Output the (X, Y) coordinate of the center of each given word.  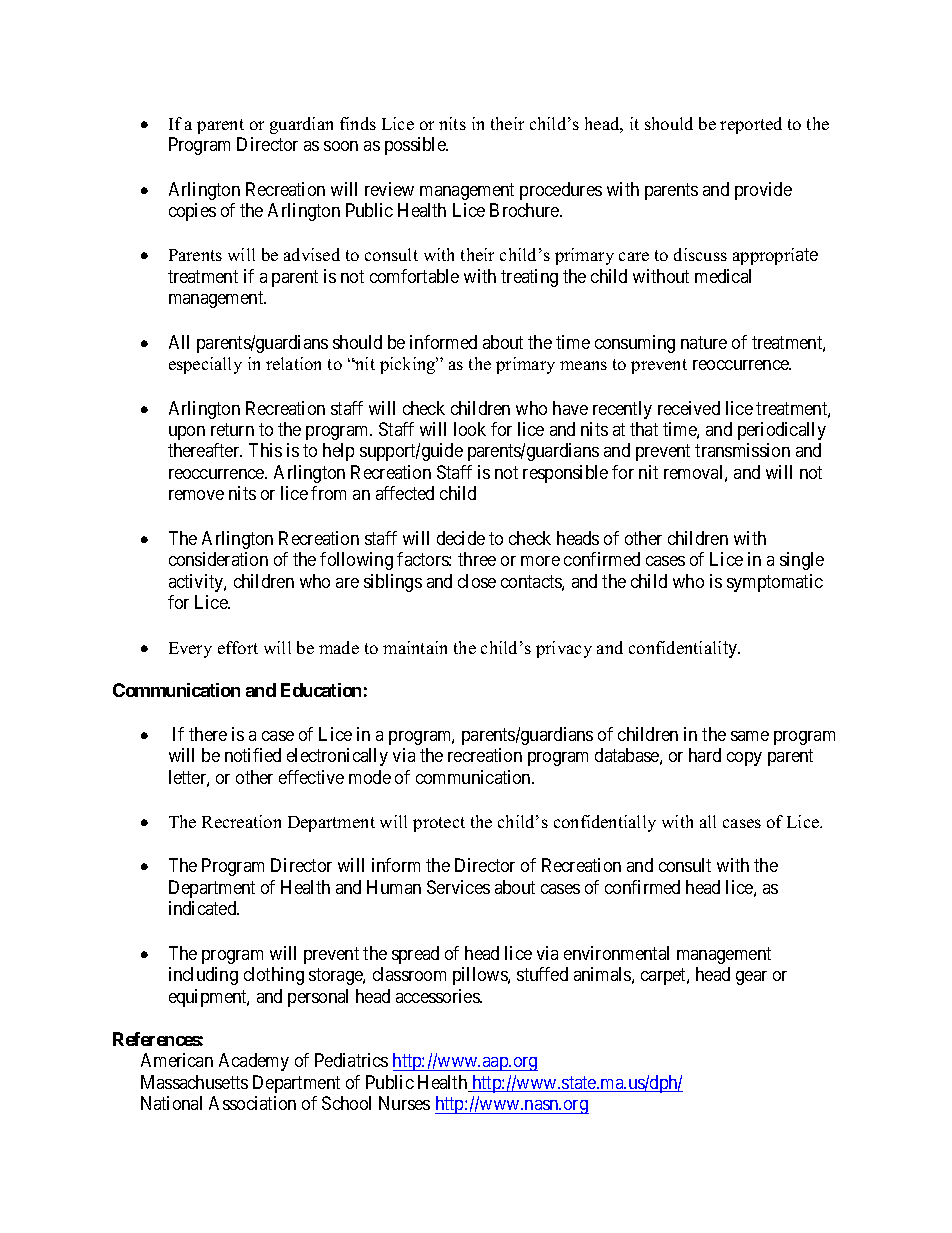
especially (205, 365)
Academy (254, 1062)
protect (439, 824)
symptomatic (775, 583)
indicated (204, 908)
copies (192, 212)
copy (744, 759)
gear (751, 978)
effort (238, 647)
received (689, 408)
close (477, 581)
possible (416, 146)
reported (751, 125)
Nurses (404, 1103)
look (470, 429)
